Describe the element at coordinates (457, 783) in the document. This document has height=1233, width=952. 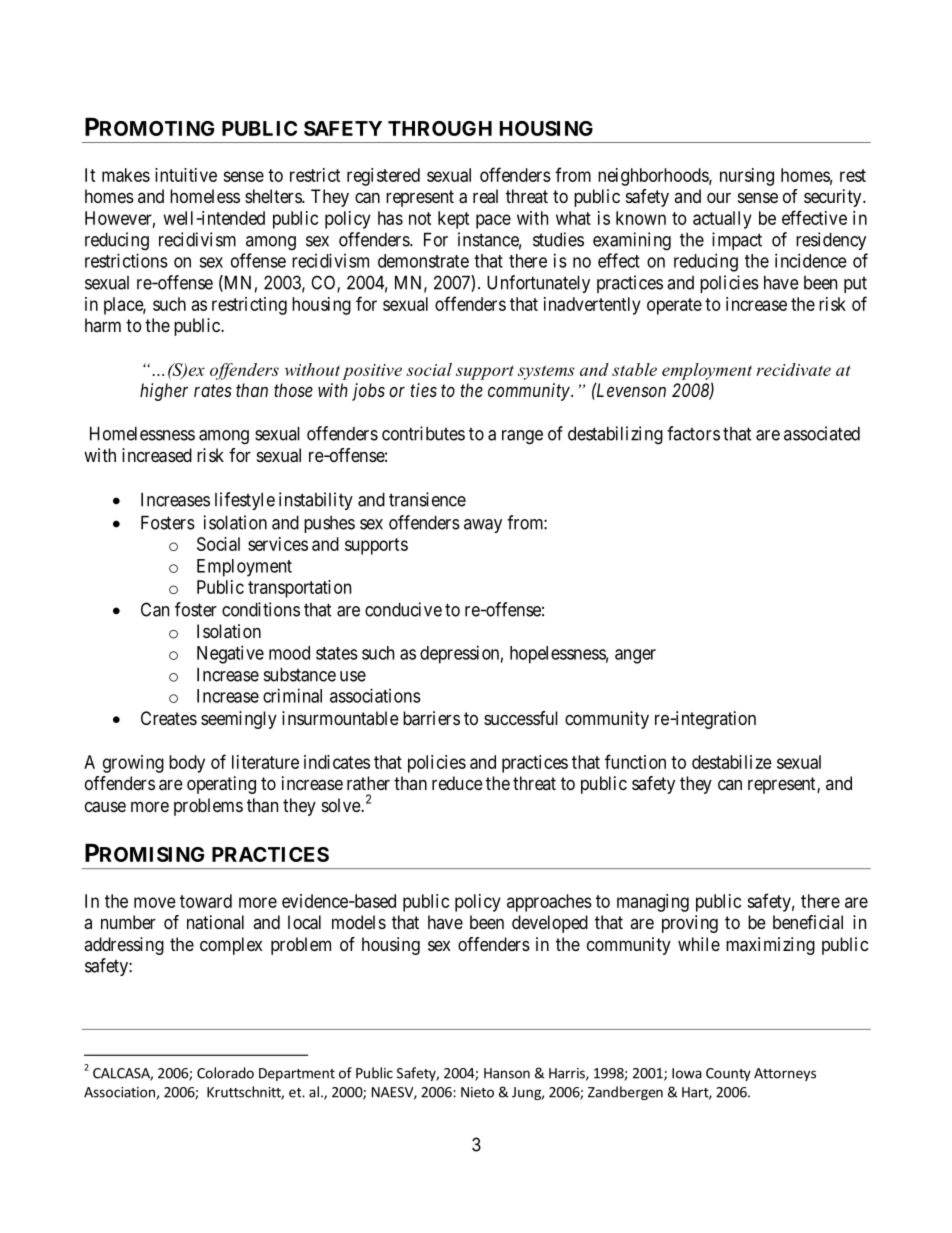
I see `reduce` at that location.
